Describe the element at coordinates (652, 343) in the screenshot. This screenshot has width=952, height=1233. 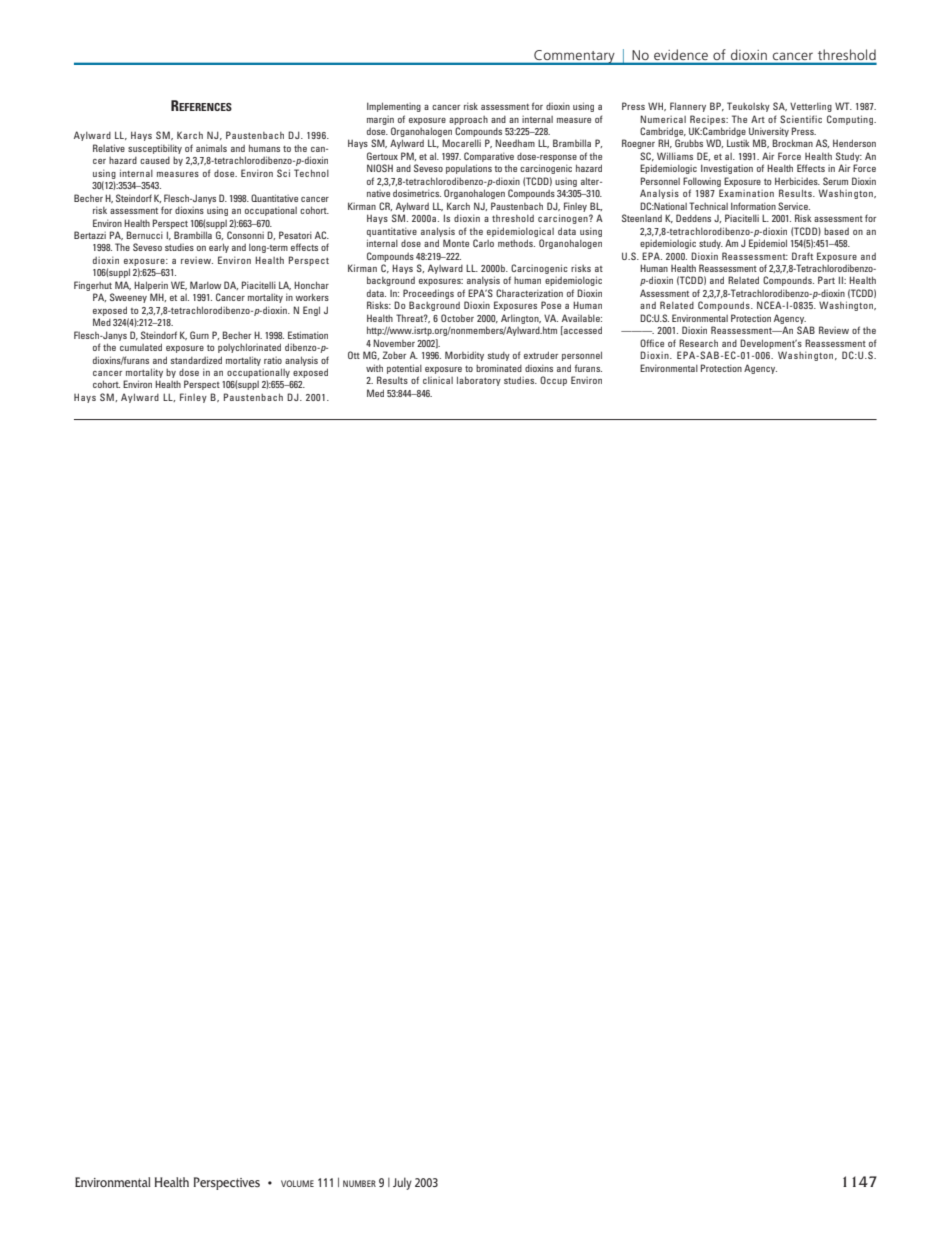
I see `Office` at that location.
